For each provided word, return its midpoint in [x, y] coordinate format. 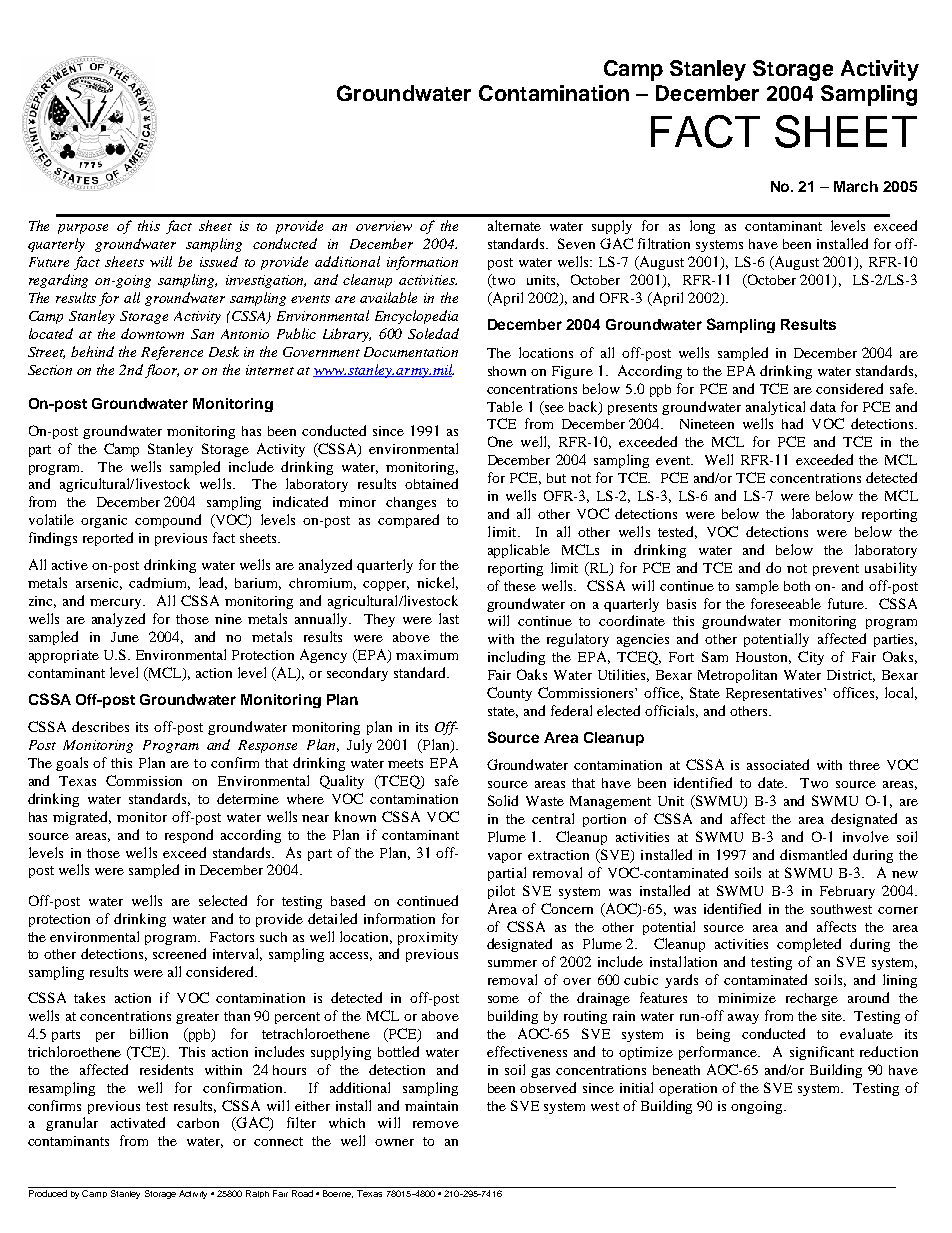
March [856, 186]
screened [179, 953]
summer [512, 963]
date [772, 782]
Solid [503, 800]
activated [138, 1122]
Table [505, 406]
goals [72, 764]
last [449, 618]
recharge [812, 999]
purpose [83, 229]
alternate [514, 225]
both [797, 586]
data [823, 406]
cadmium [159, 583]
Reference [172, 353]
